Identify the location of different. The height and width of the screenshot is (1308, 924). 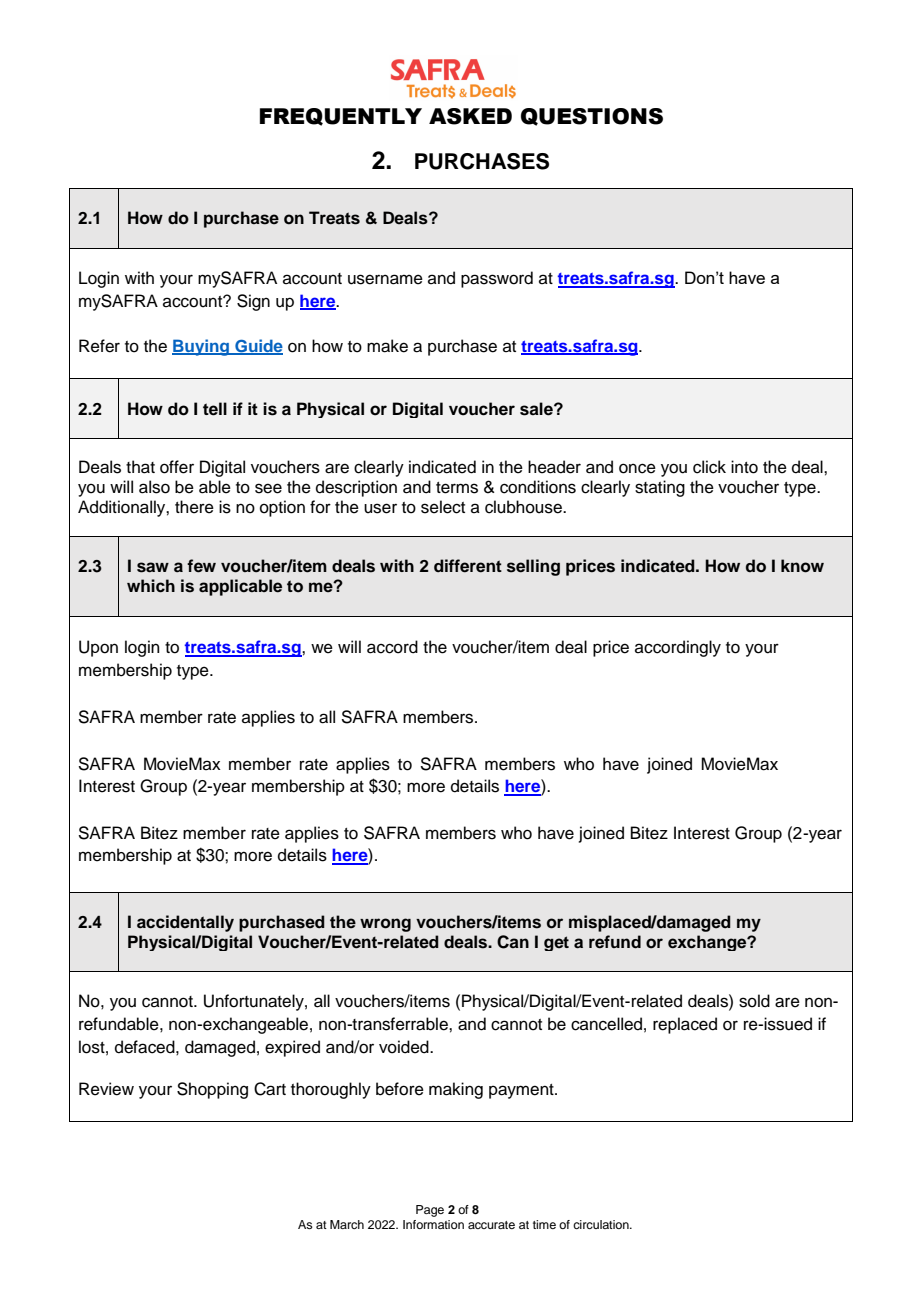
(468, 566).
